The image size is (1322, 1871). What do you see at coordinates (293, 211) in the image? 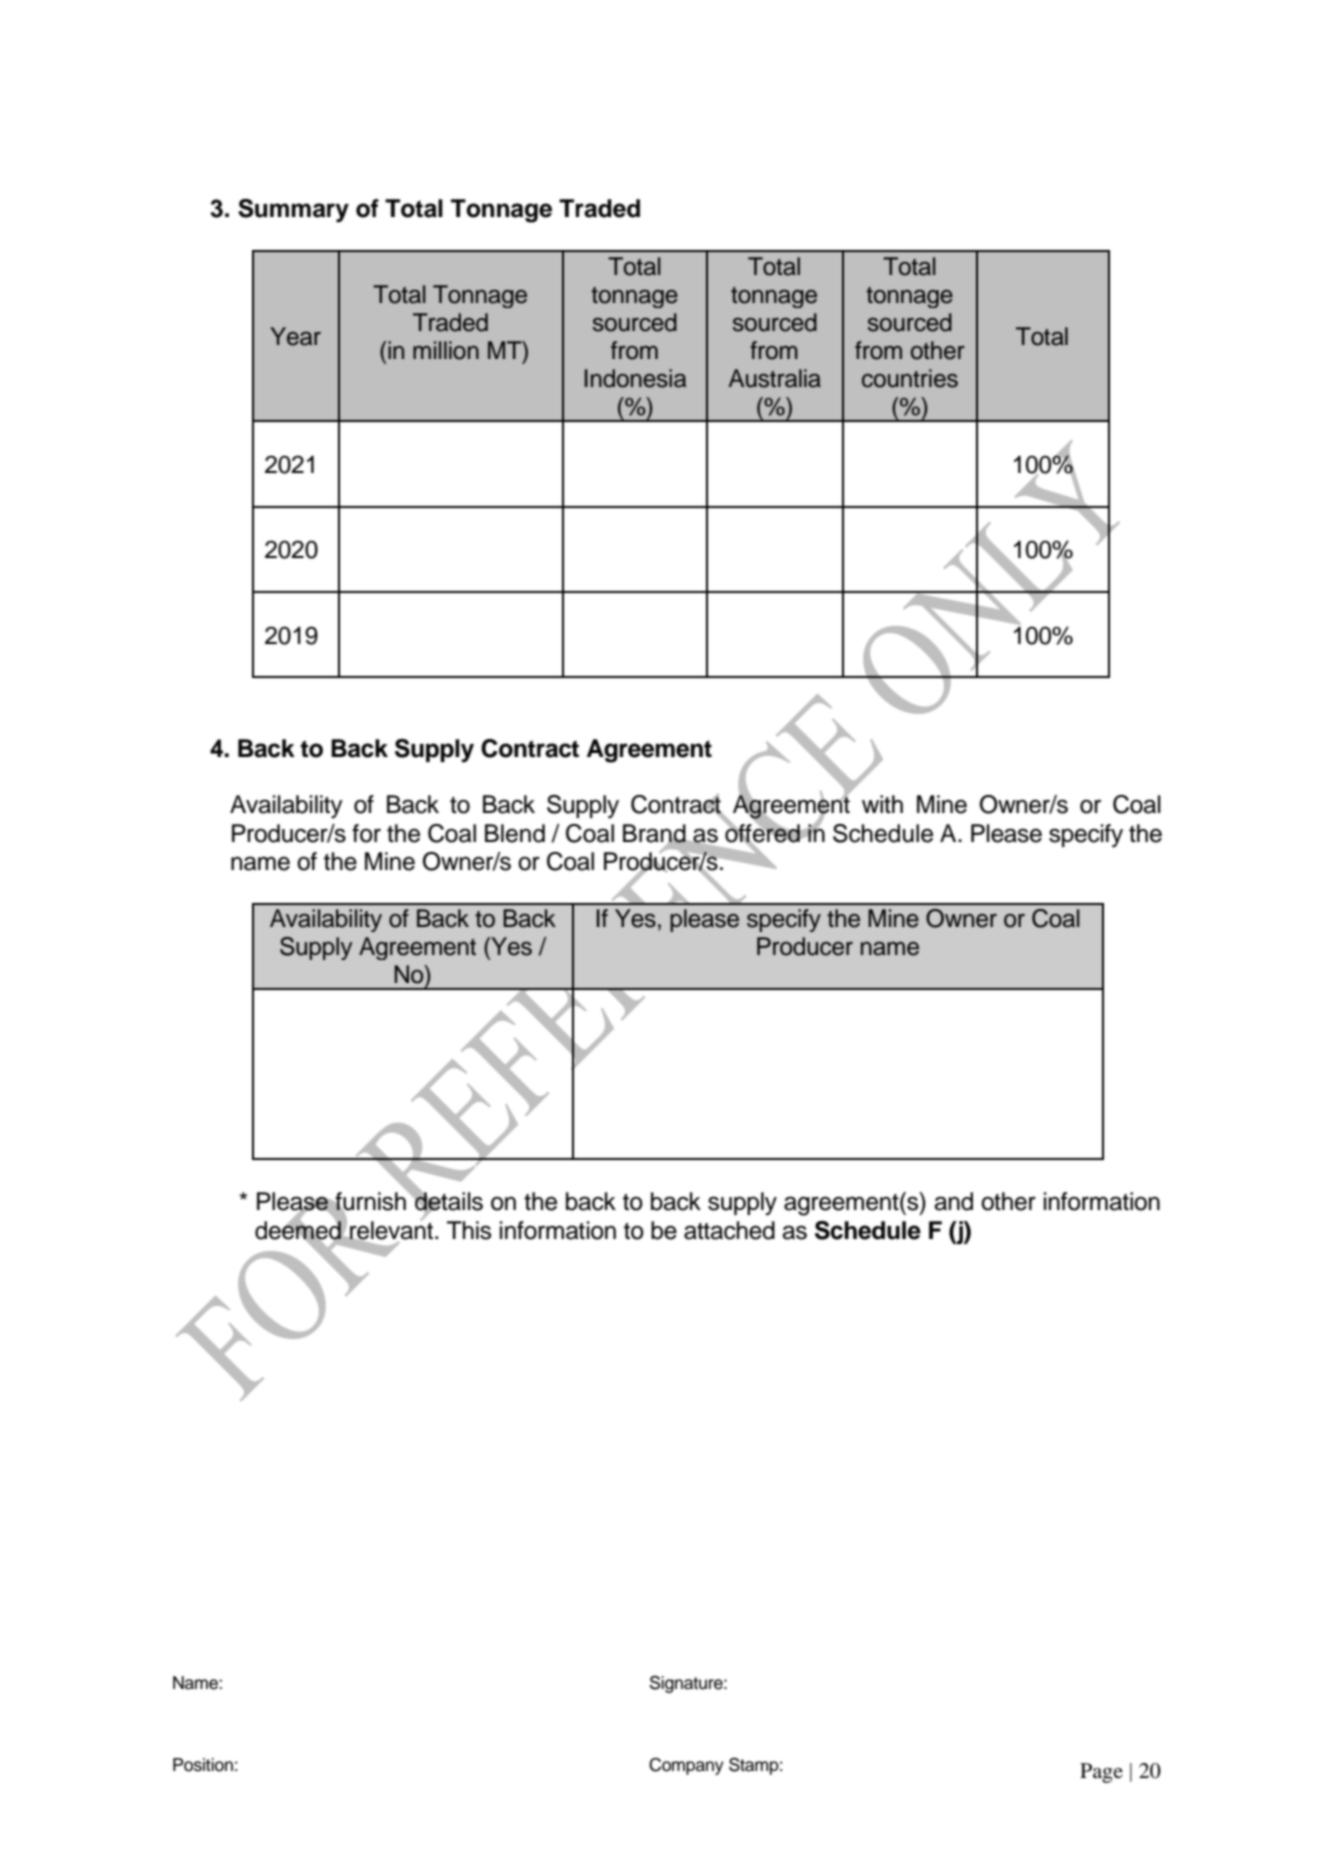
I see `Summary` at bounding box center [293, 211].
